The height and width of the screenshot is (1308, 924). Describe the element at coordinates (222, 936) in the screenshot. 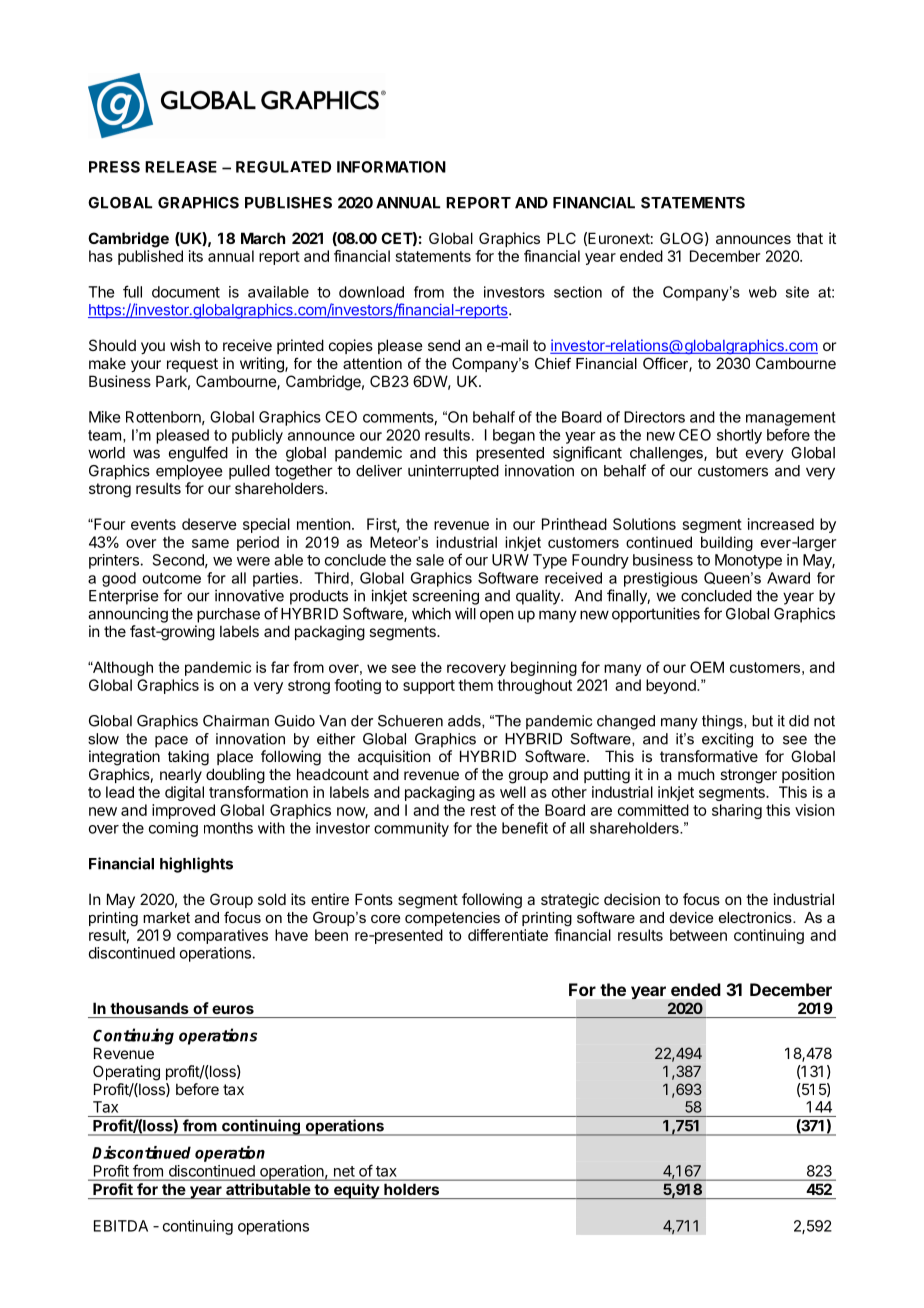

I see `comparatives` at that location.
